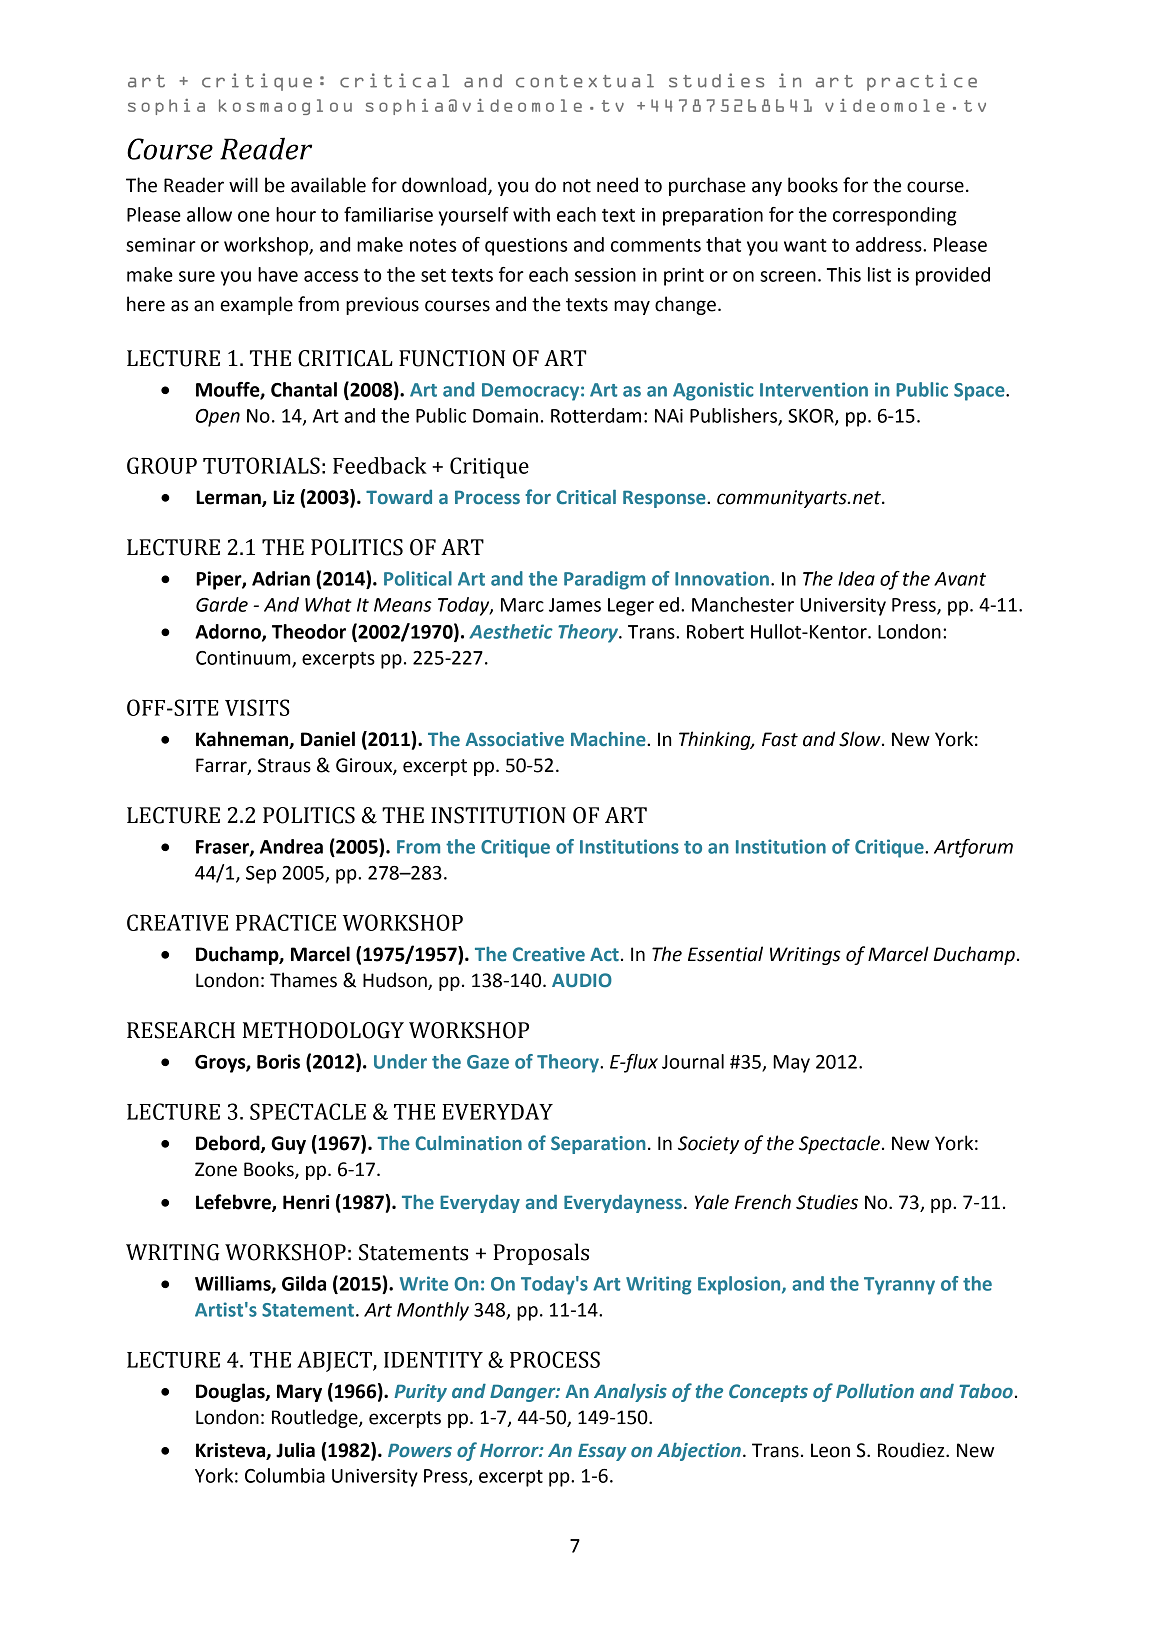 This screenshot has width=1150, height=1627. Describe the element at coordinates (229, 498) in the screenshot. I see `Lerman` at that location.
